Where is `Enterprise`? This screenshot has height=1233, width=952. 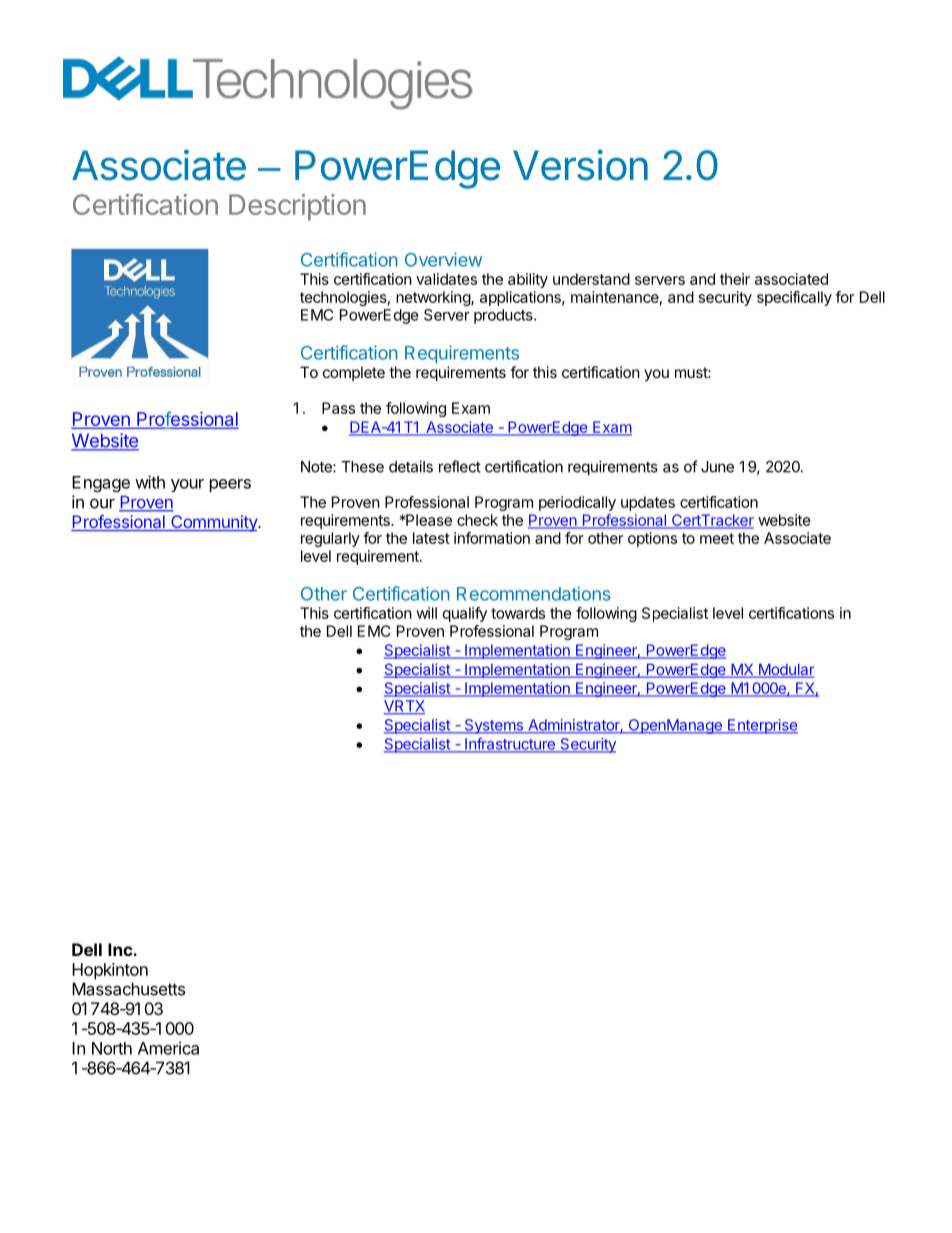 Enterprise is located at coordinates (762, 726).
